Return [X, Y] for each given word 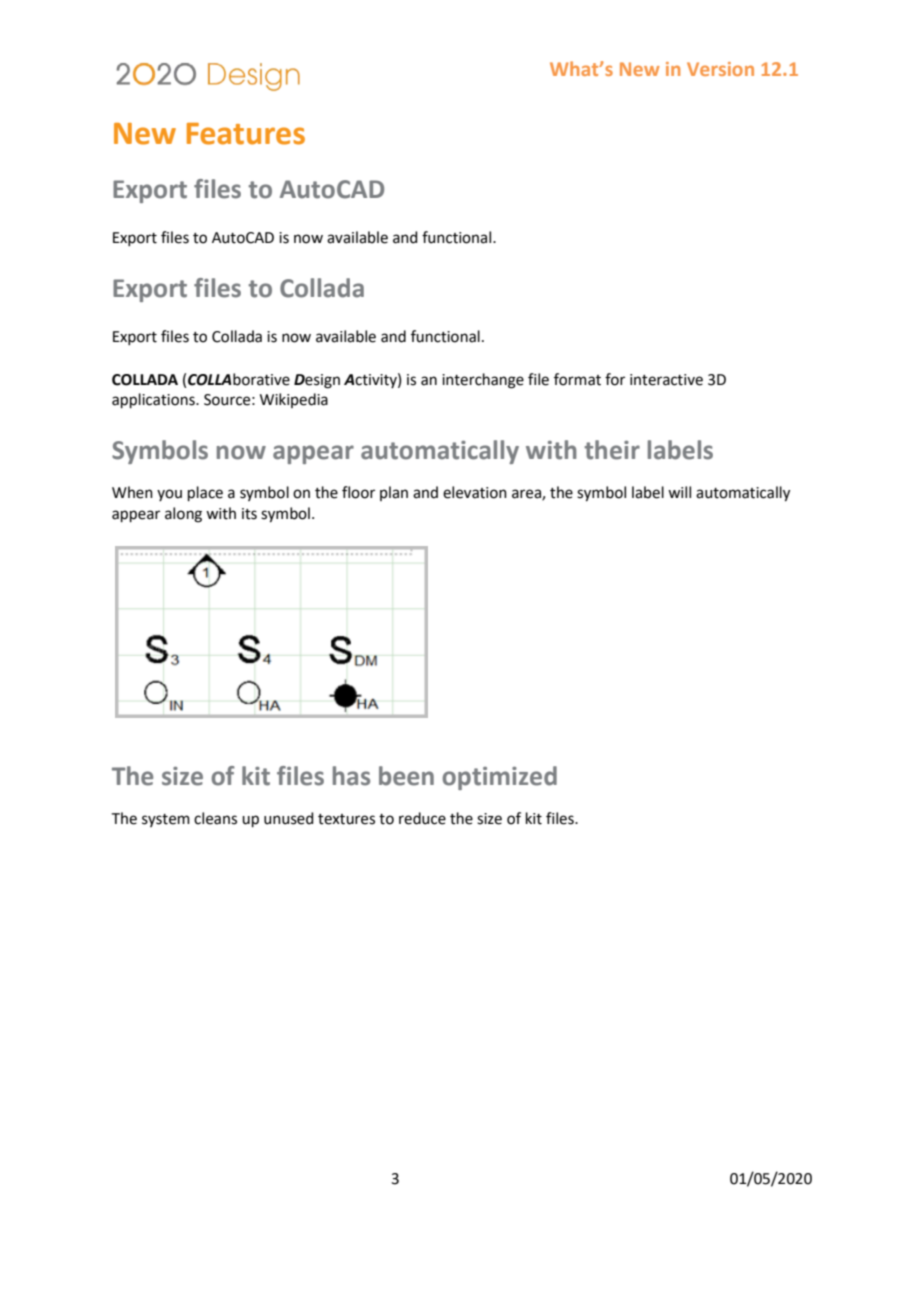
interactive [666, 380]
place [205, 493]
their [612, 450]
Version [720, 69]
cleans [215, 818]
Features [246, 134]
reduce [422, 818]
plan [394, 493]
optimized [499, 778]
